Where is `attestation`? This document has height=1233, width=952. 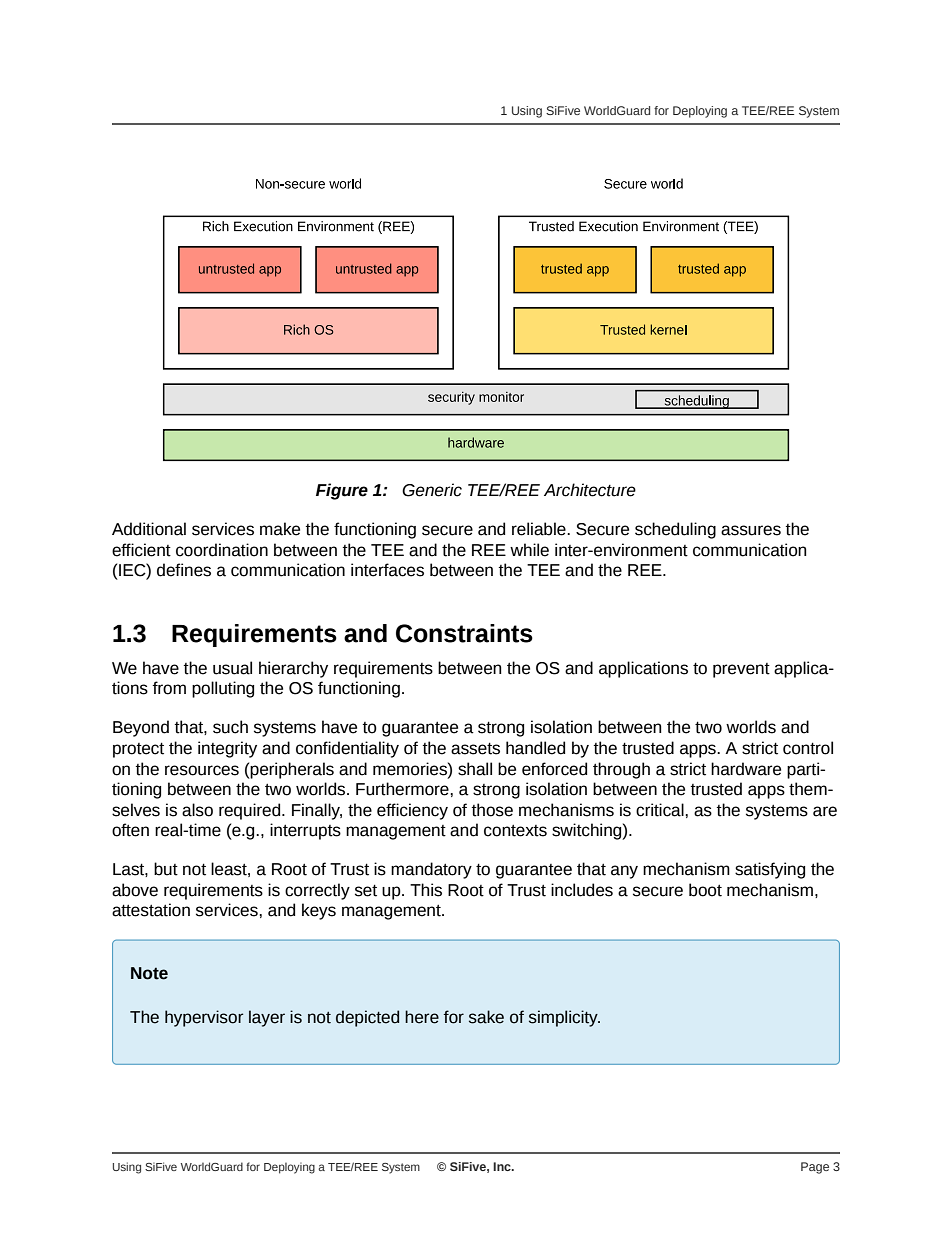
attestation is located at coordinates (151, 910).
